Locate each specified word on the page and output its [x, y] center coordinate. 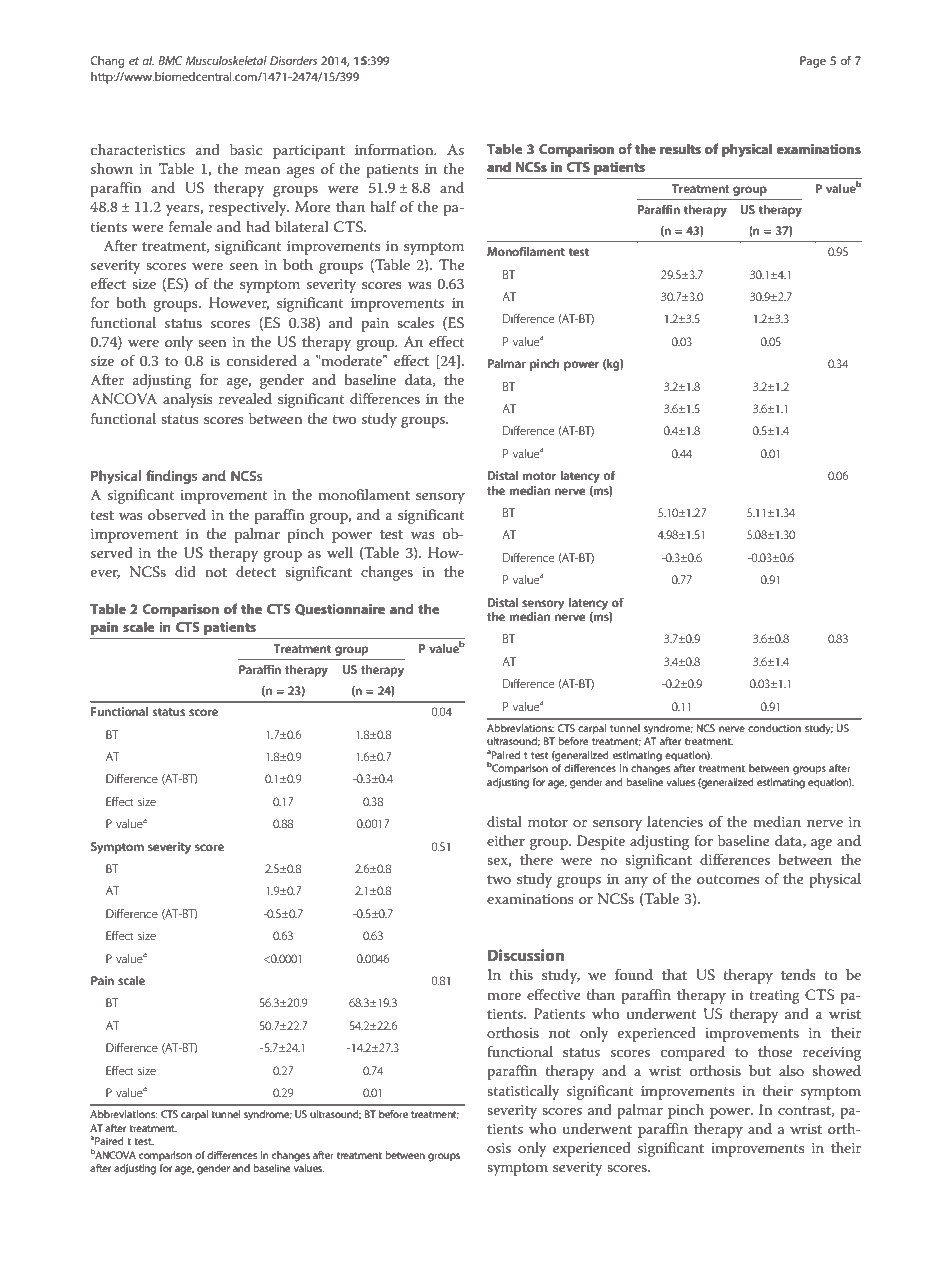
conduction [774, 728]
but [760, 1070]
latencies [675, 821]
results [680, 148]
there [536, 859]
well [340, 552]
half [383, 206]
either [506, 840]
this [521, 974]
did [185, 571]
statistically [523, 1092]
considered [262, 360]
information [395, 149]
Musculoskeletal [226, 60]
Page [813, 62]
